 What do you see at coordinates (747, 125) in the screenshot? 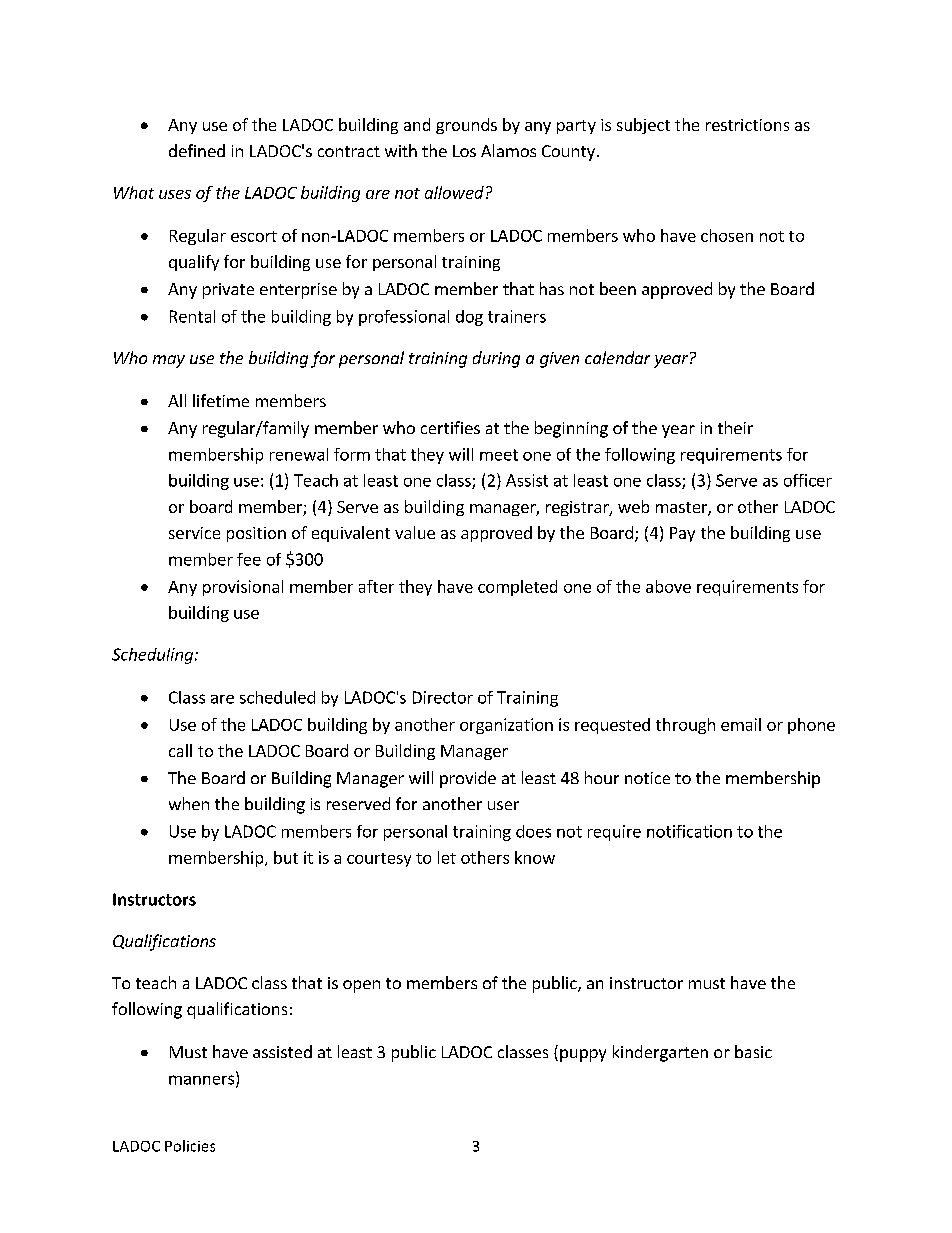
I see `restrictions` at bounding box center [747, 125].
